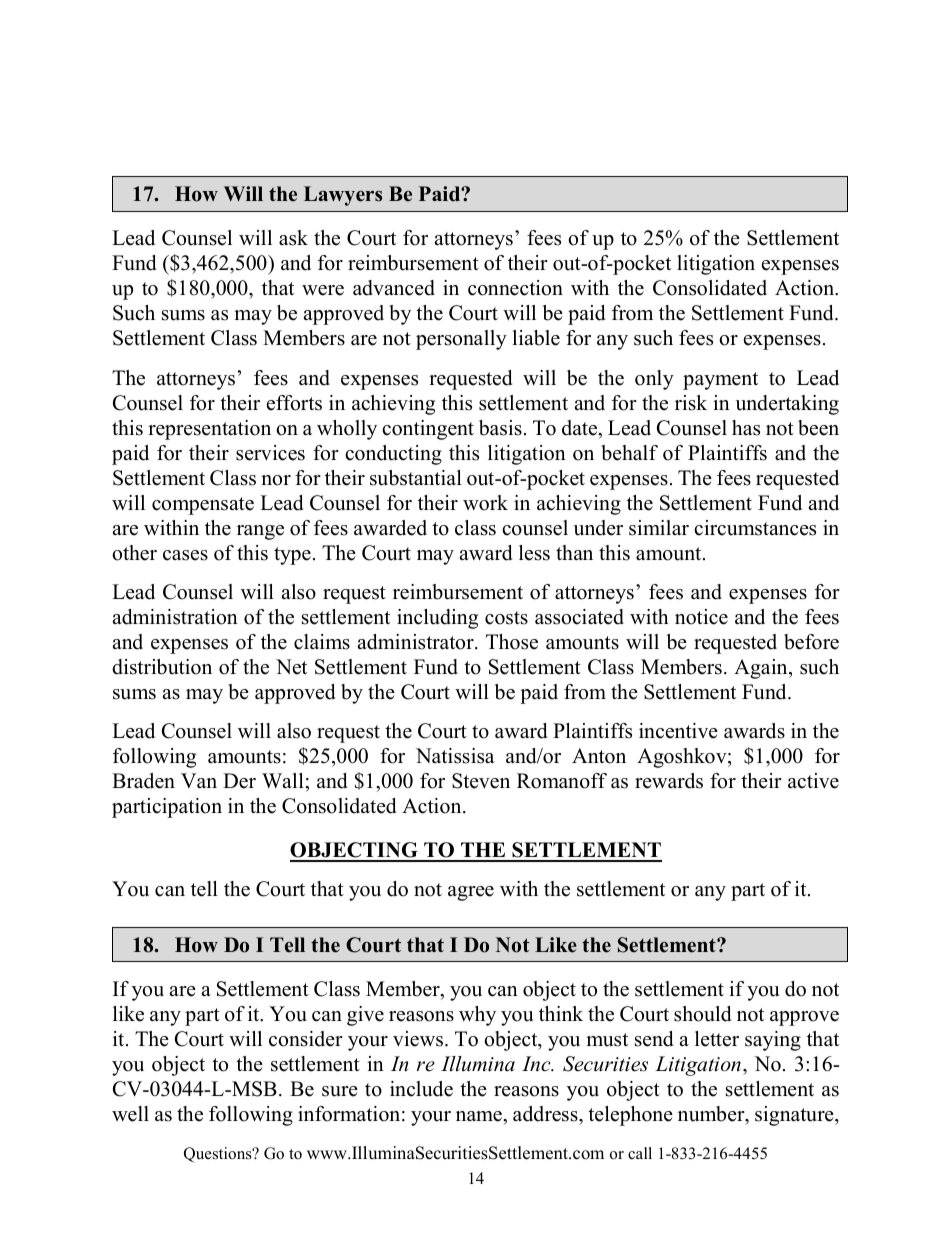 The image size is (952, 1233). I want to click on connection, so click(515, 288).
